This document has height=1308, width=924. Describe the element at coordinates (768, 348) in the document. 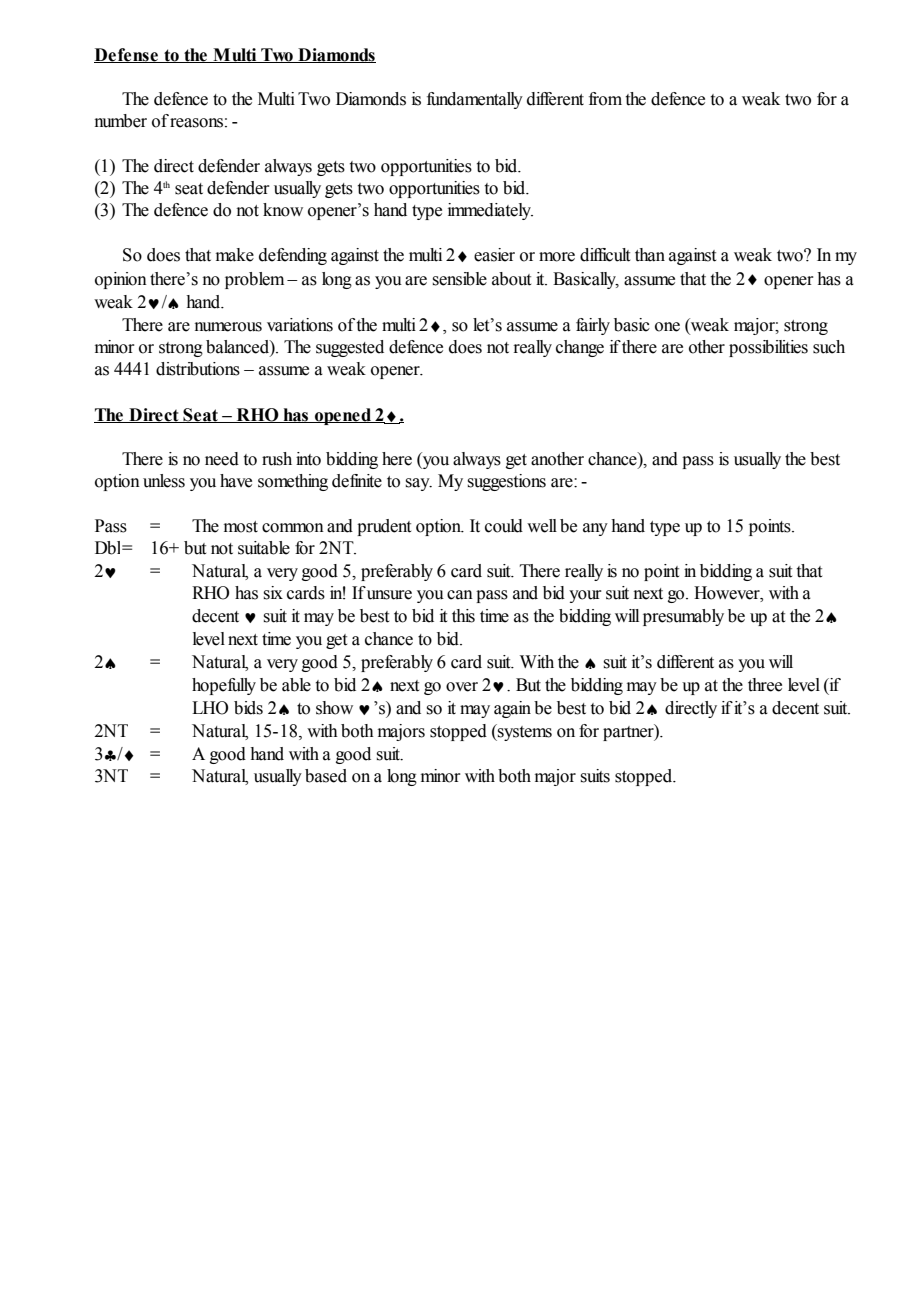

I see `possibilities` at that location.
